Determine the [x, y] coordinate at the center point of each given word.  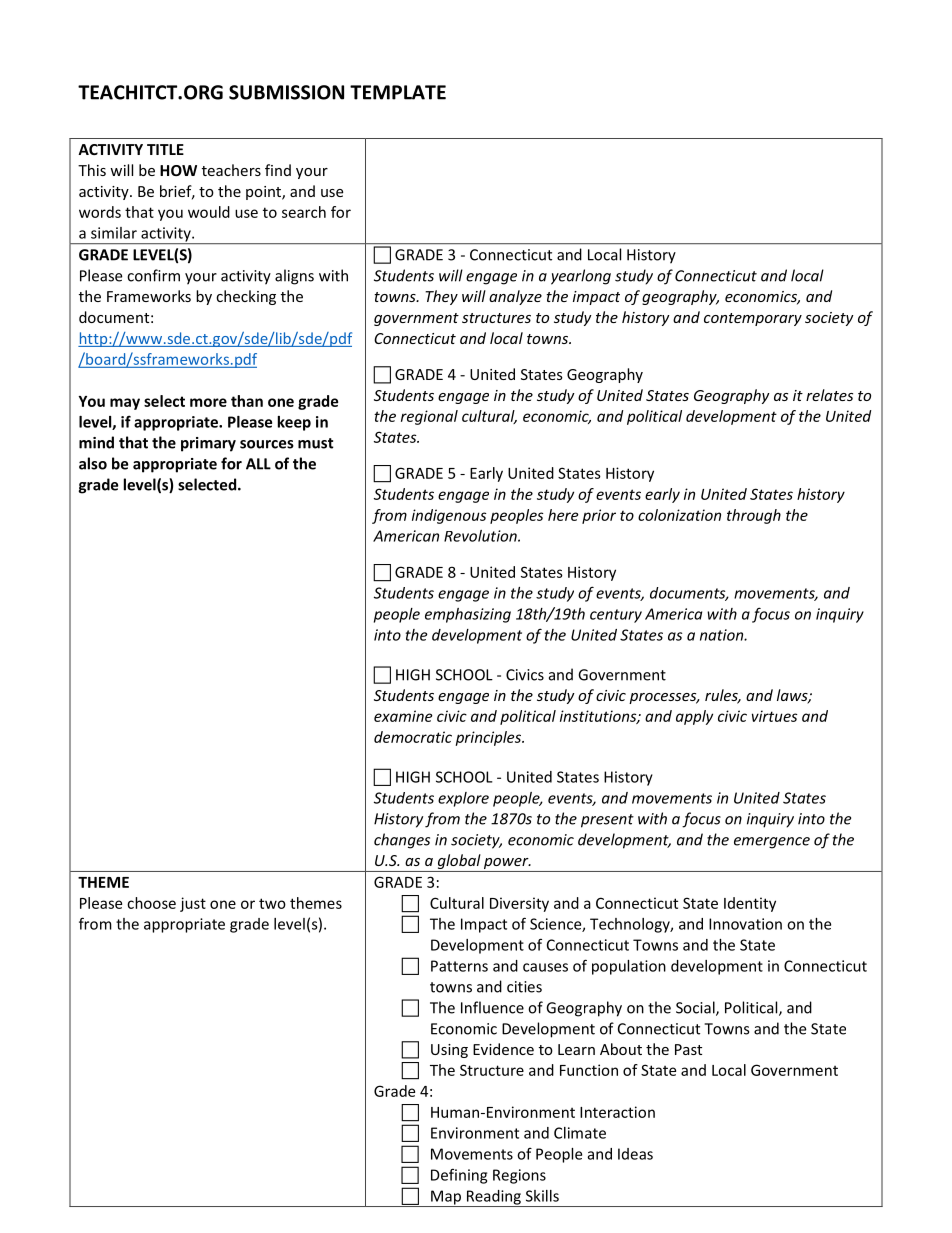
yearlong [581, 277]
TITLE [165, 149]
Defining [459, 1176]
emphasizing [468, 615]
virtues [775, 716]
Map [446, 1198]
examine [403, 716]
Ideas [635, 1154]
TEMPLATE [398, 92]
